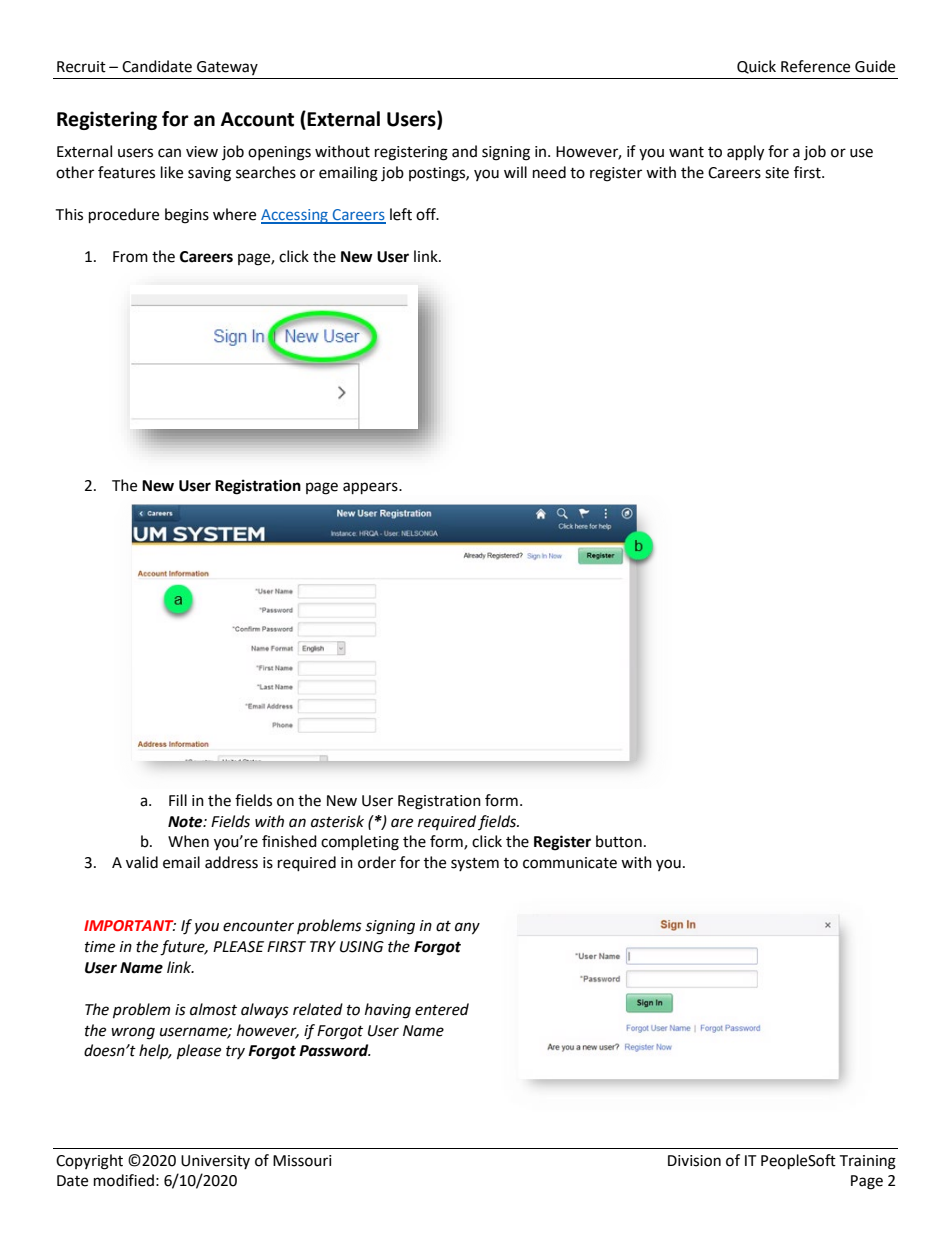  What do you see at coordinates (475, 864) in the page?
I see `system` at bounding box center [475, 864].
